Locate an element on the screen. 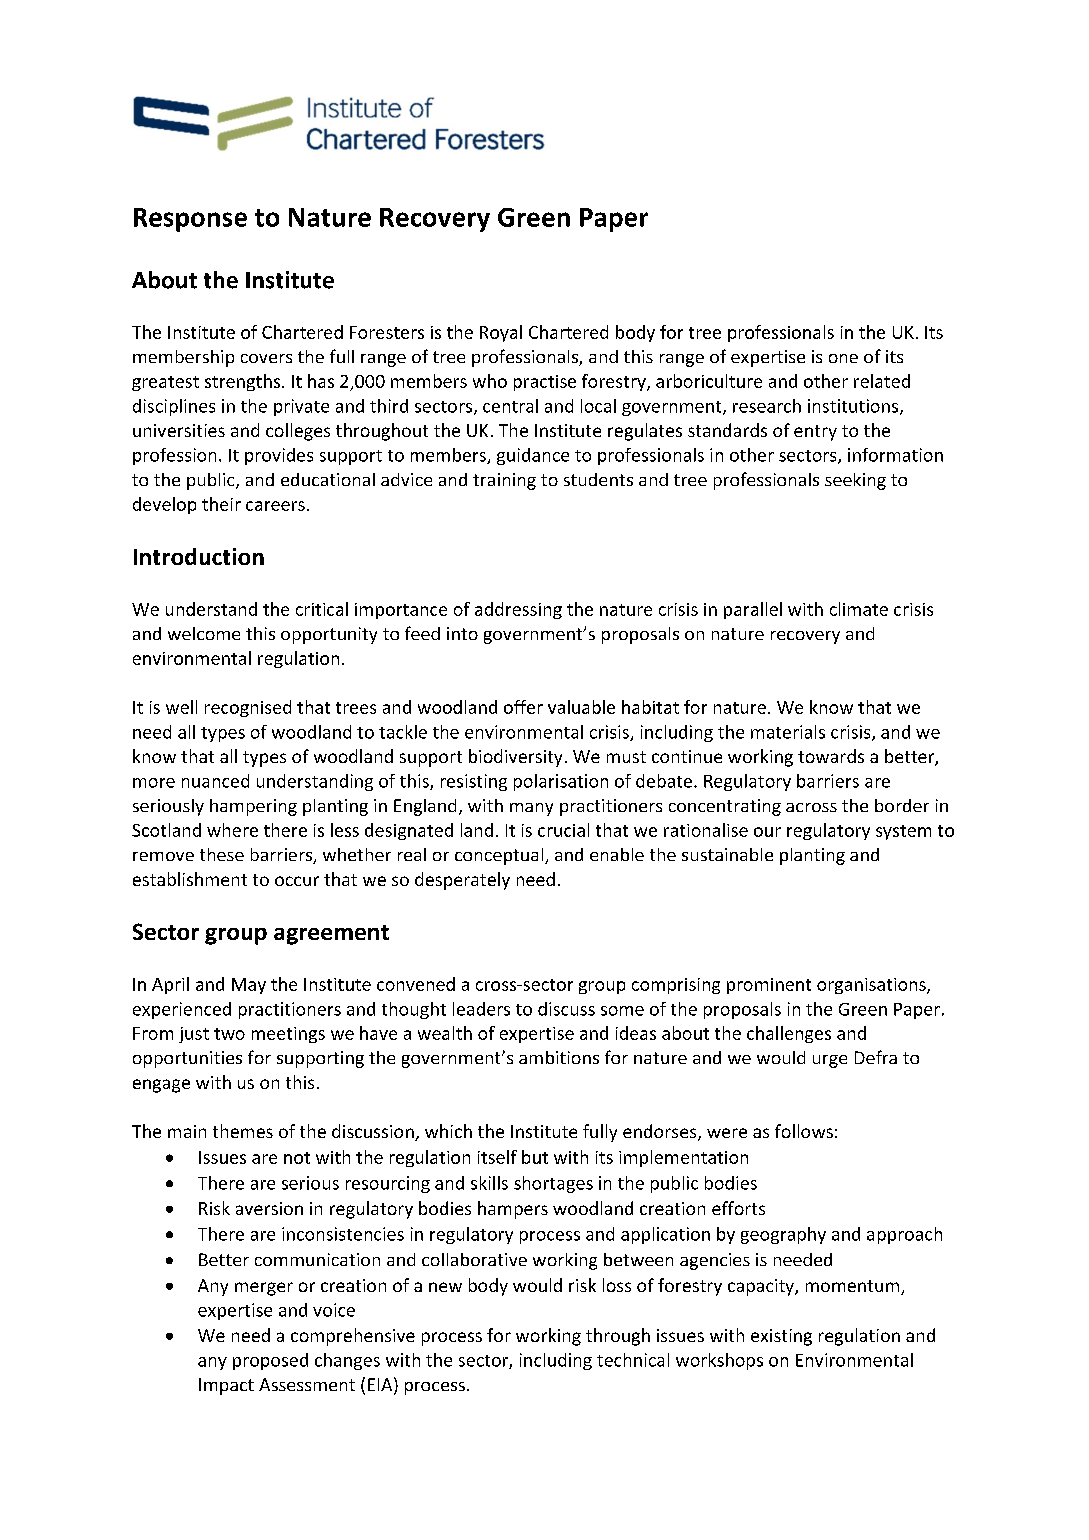  welcome is located at coordinates (204, 633).
